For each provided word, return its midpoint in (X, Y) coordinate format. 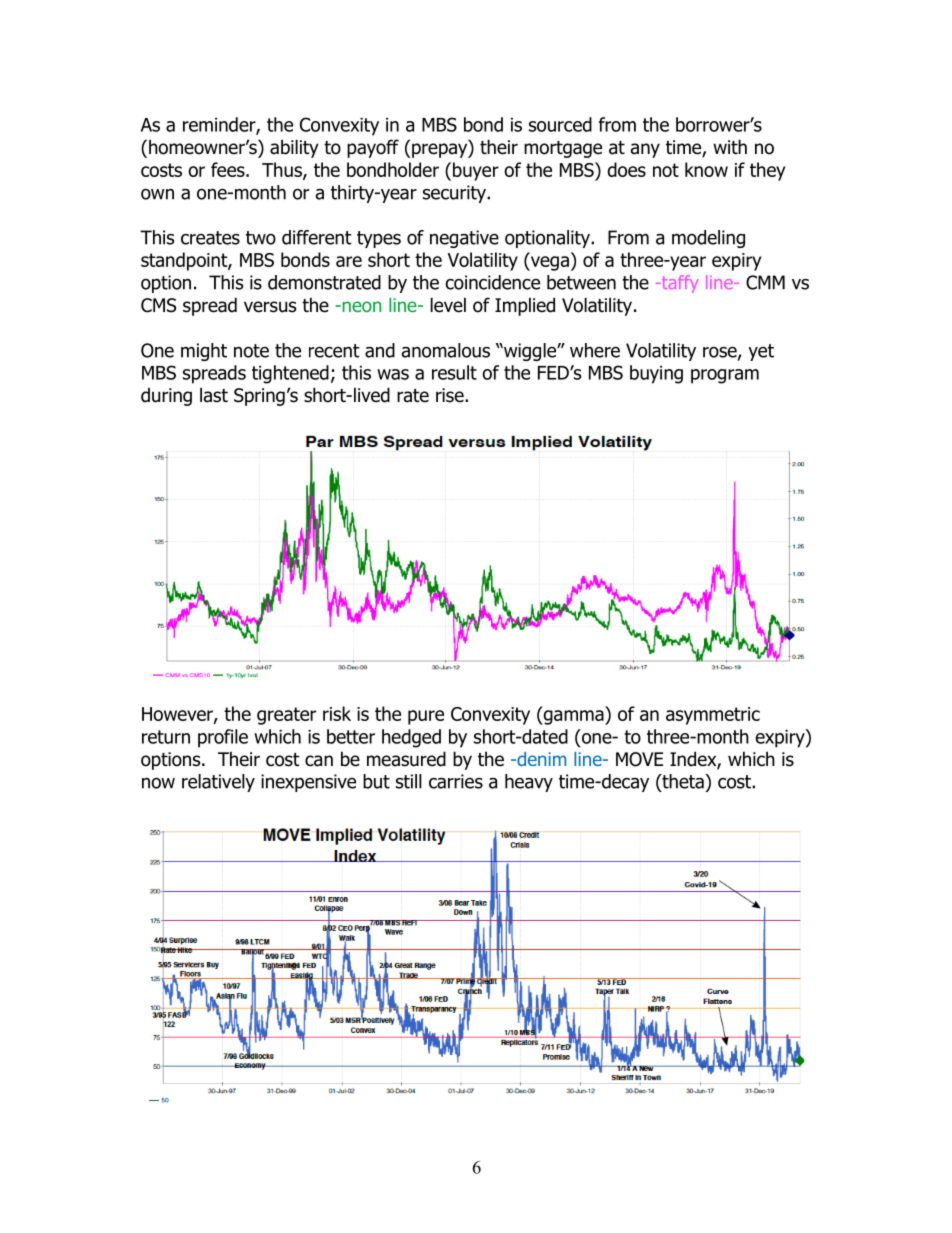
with (730, 146)
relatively (218, 783)
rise (451, 395)
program (725, 376)
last (214, 395)
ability (294, 148)
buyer (476, 171)
